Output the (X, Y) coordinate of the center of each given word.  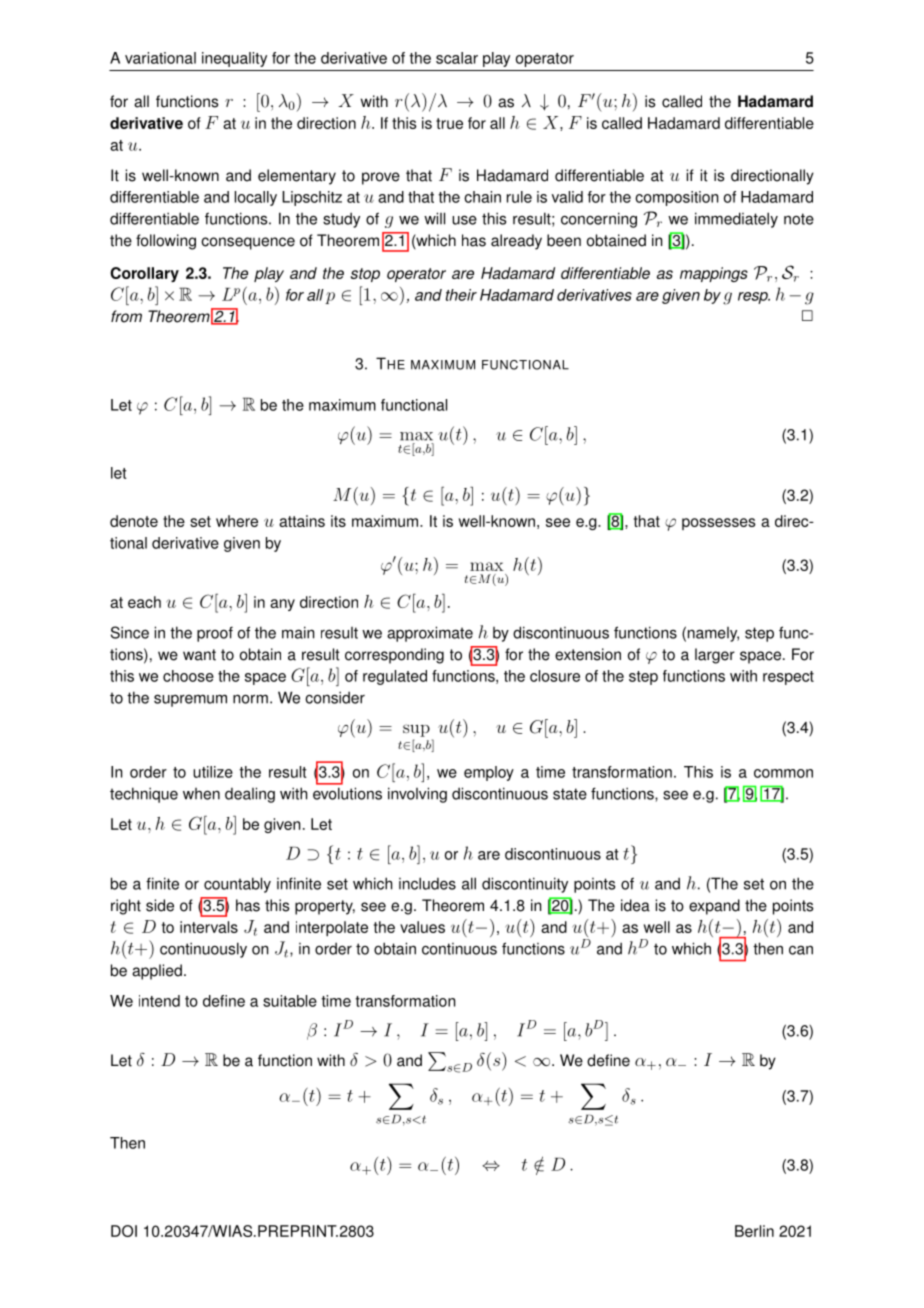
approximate (430, 634)
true (449, 123)
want (199, 655)
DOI (124, 1231)
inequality (234, 59)
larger (715, 656)
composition (676, 198)
